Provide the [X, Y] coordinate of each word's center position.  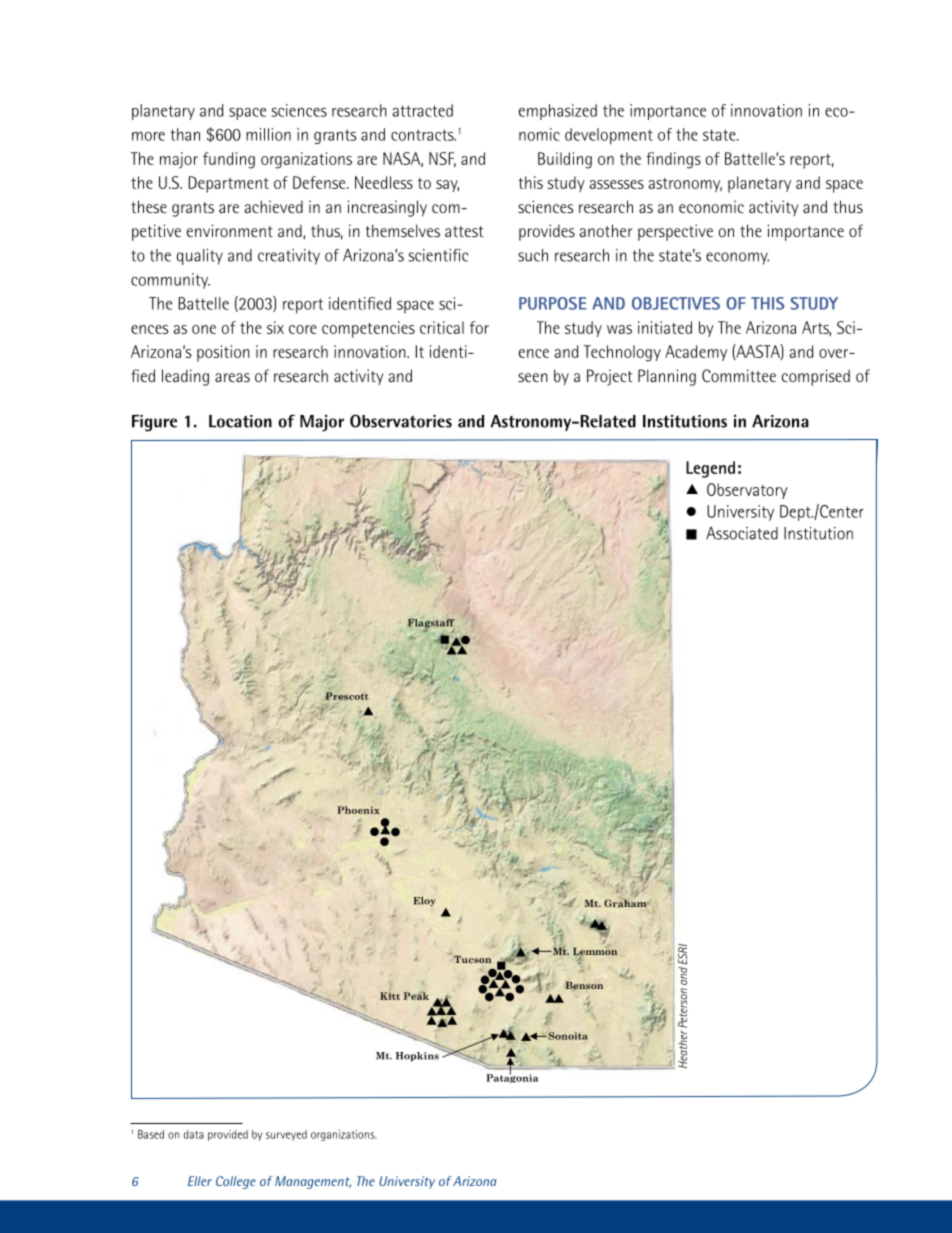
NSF [442, 159]
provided [228, 1135]
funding [229, 160]
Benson [584, 986]
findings [673, 160]
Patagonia [512, 1077]
